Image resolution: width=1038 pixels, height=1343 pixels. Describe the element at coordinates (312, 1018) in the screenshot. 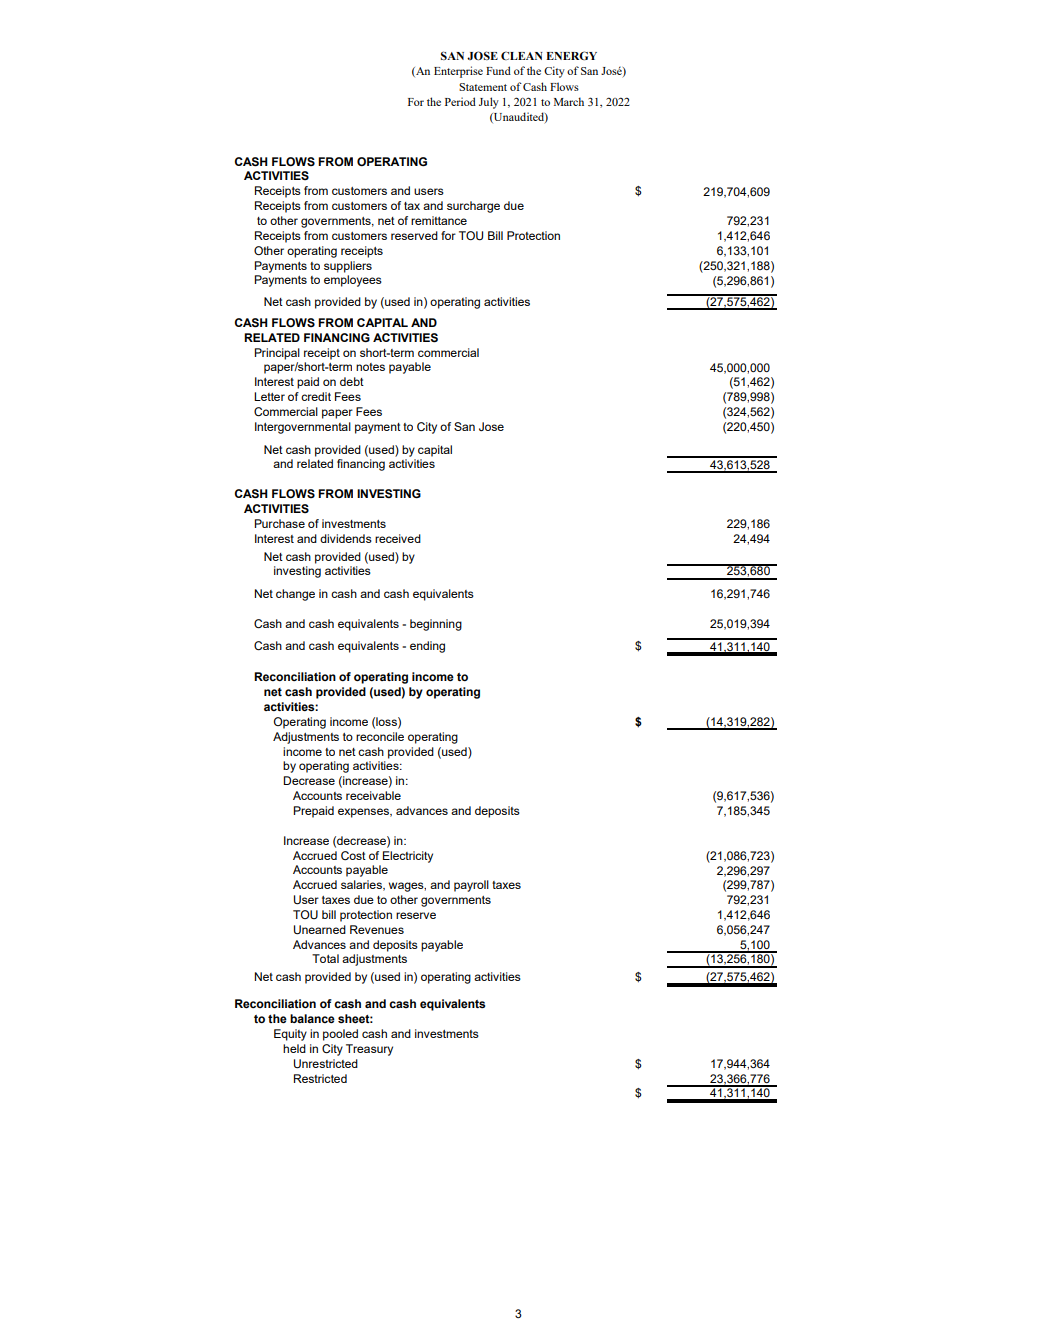

I see `balance` at that location.
